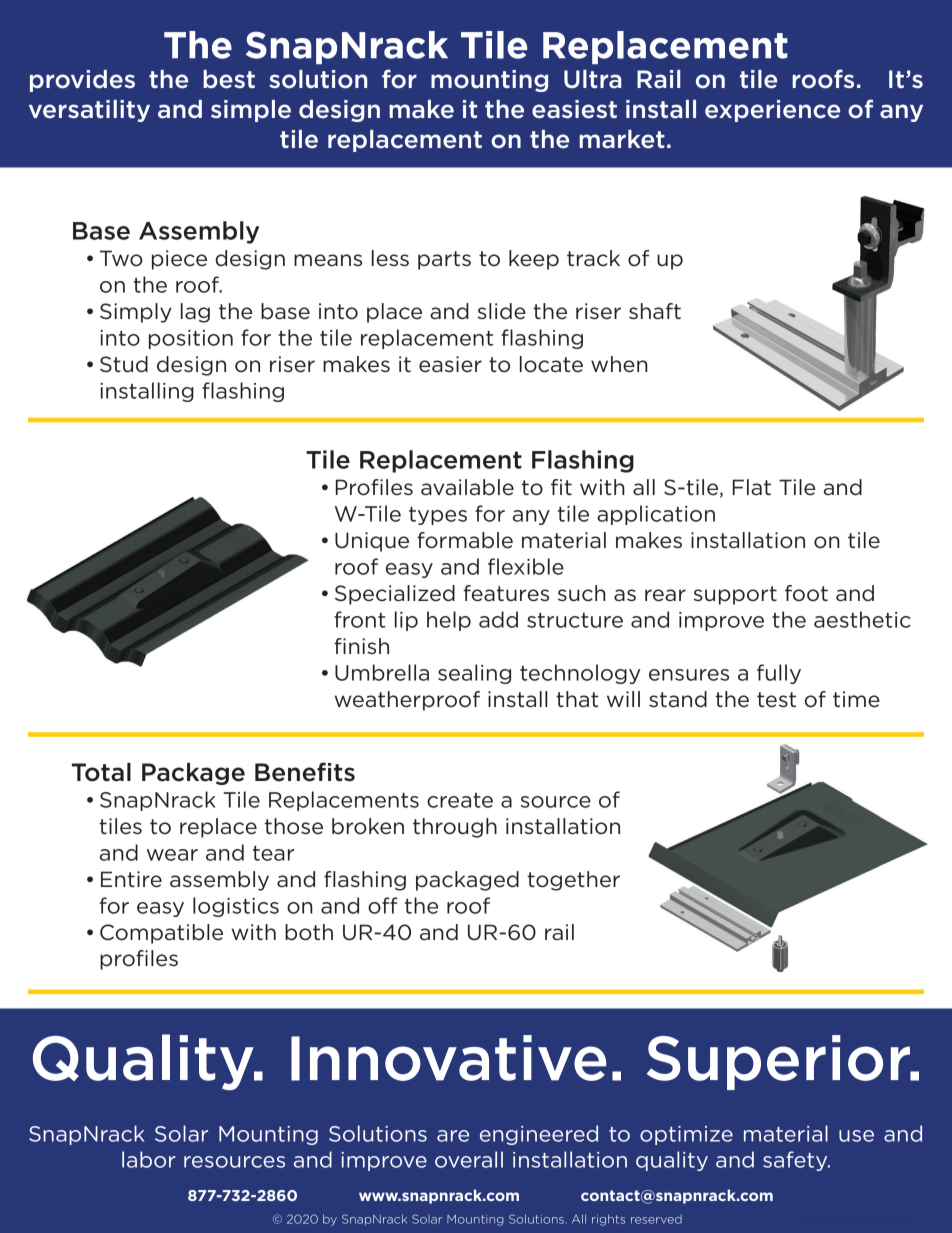 The width and height of the image is (952, 1233). I want to click on labor, so click(149, 1159).
